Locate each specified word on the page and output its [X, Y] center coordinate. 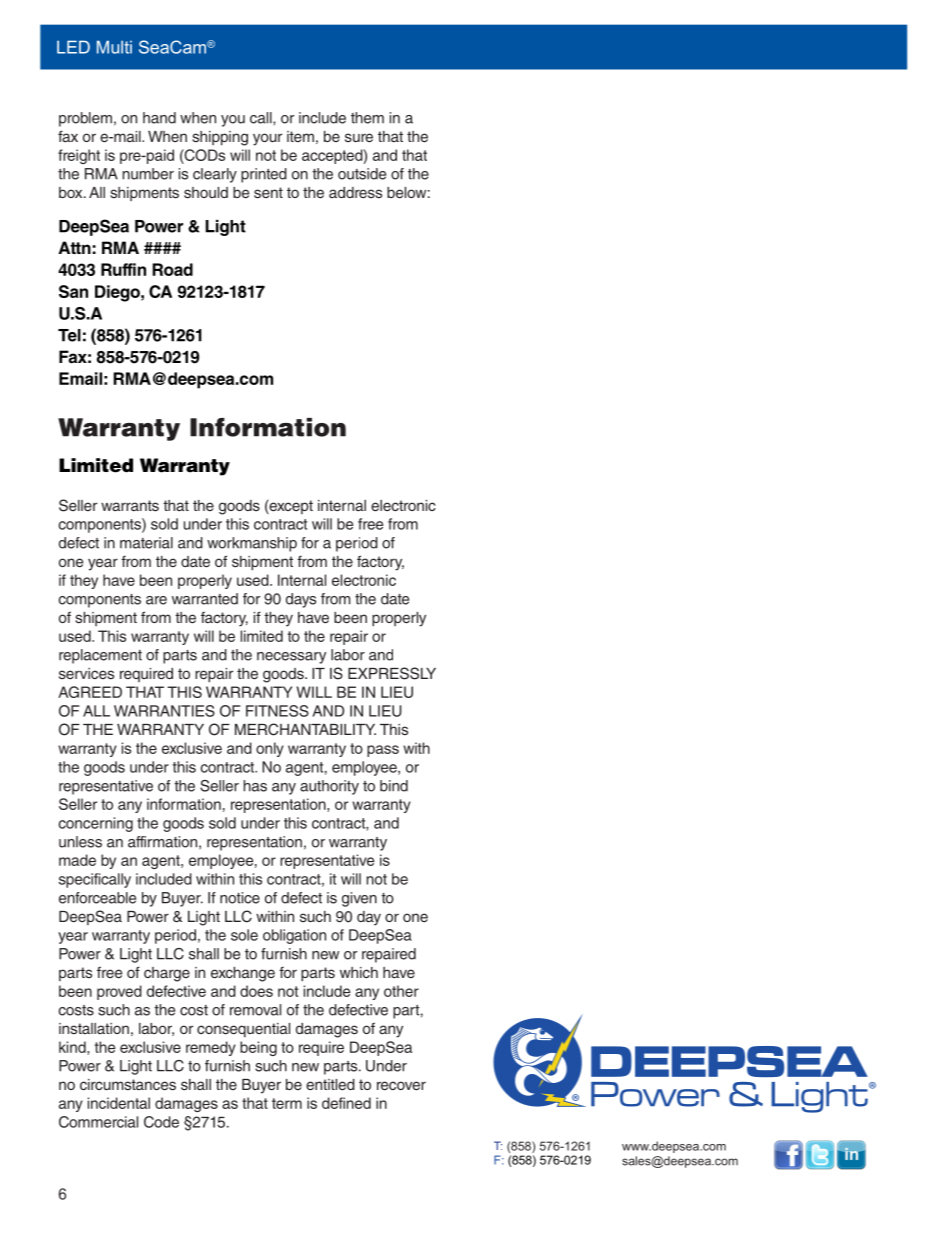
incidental [119, 1103]
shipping [220, 138]
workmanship [252, 544]
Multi [114, 47]
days [301, 600]
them [367, 118]
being [258, 1048]
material [146, 543]
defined [346, 1103]
